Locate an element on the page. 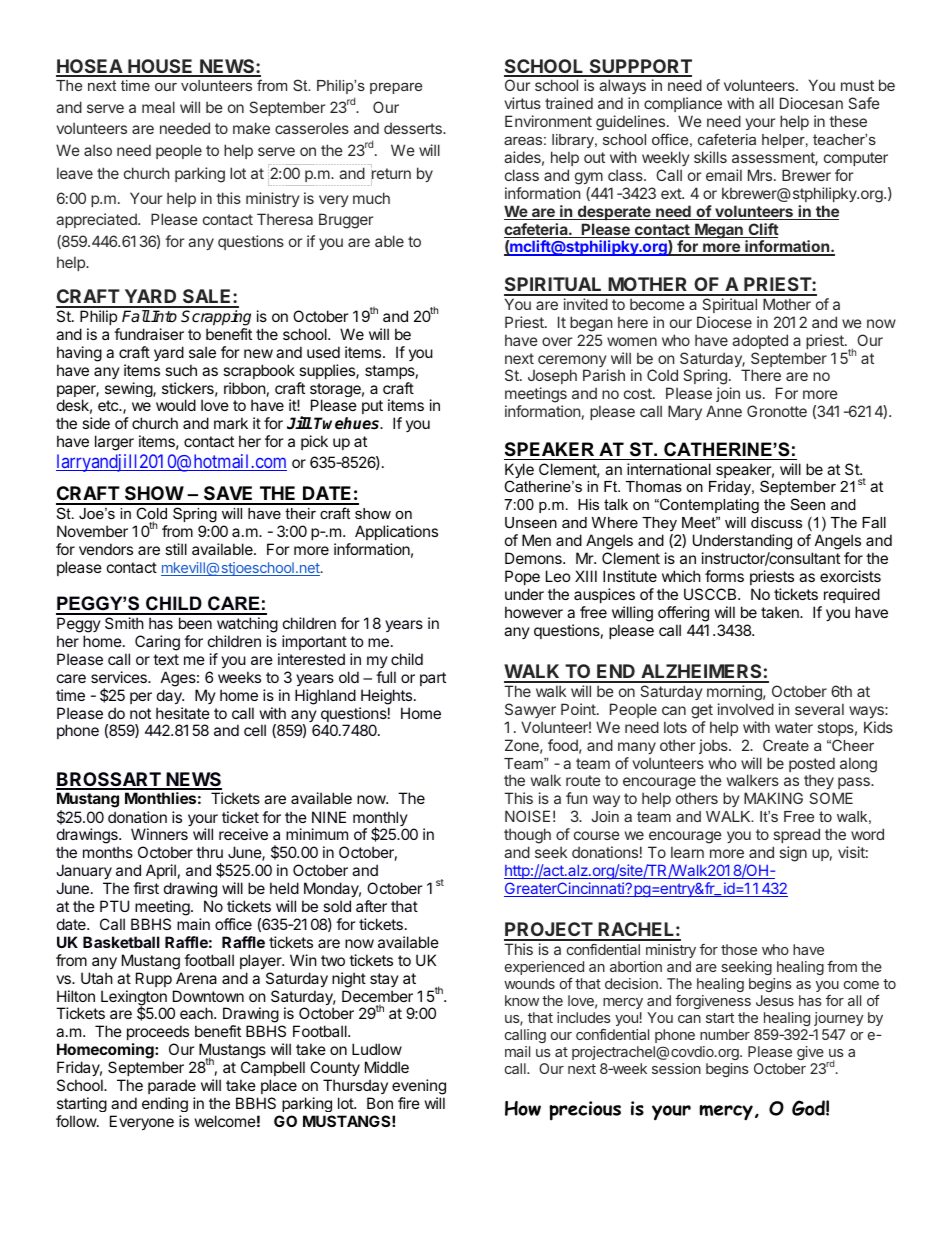 This document has width=952, height=1233. Environment is located at coordinates (548, 121).
